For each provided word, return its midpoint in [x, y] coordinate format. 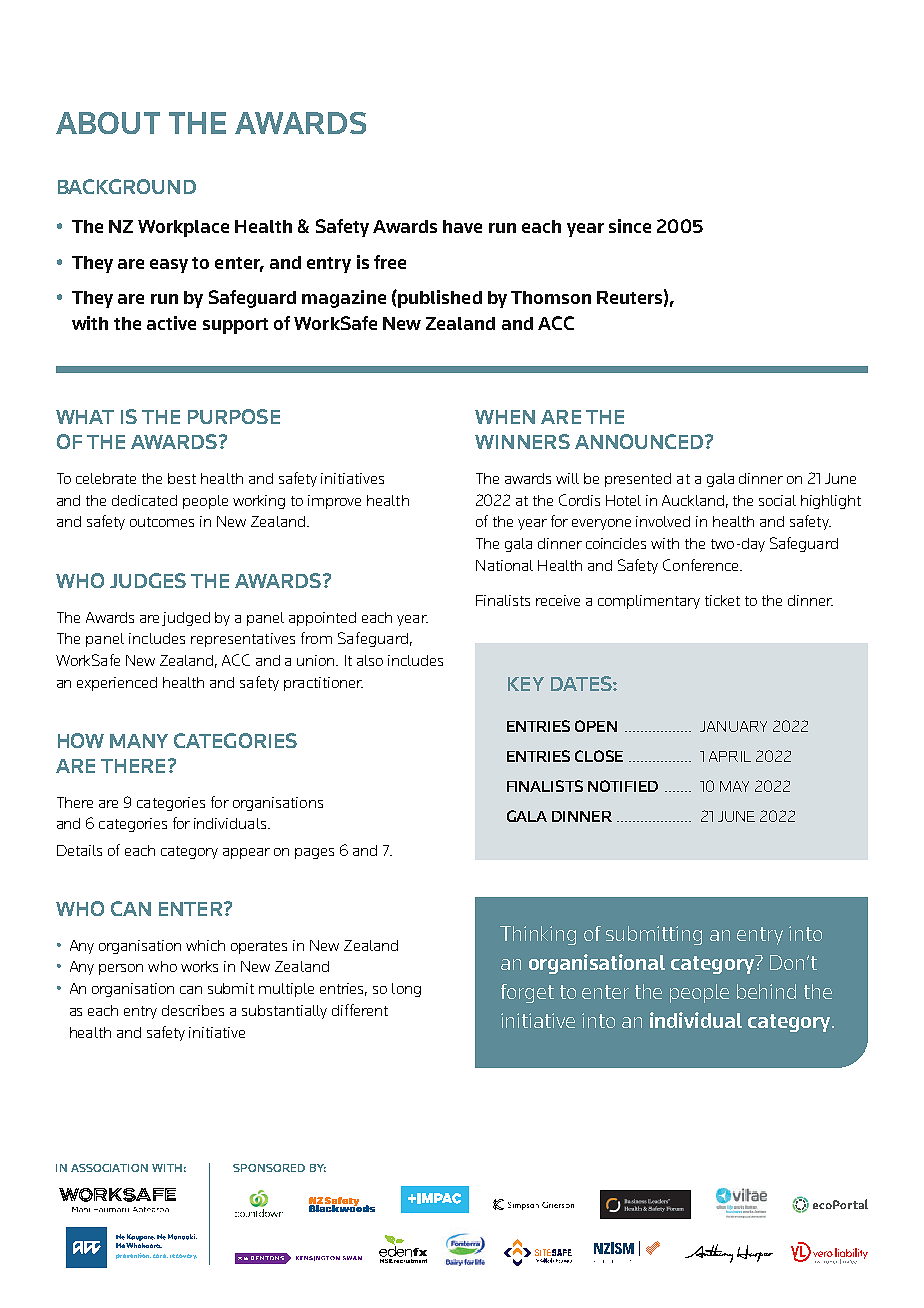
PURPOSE [234, 416]
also [370, 660]
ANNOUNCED [640, 441]
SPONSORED [269, 1168]
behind [766, 991]
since [630, 226]
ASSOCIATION [109, 1168]
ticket [722, 600]
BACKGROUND [127, 186]
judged [186, 619]
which [205, 945]
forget [527, 993]
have [462, 226]
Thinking [538, 935]
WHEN [505, 417]
